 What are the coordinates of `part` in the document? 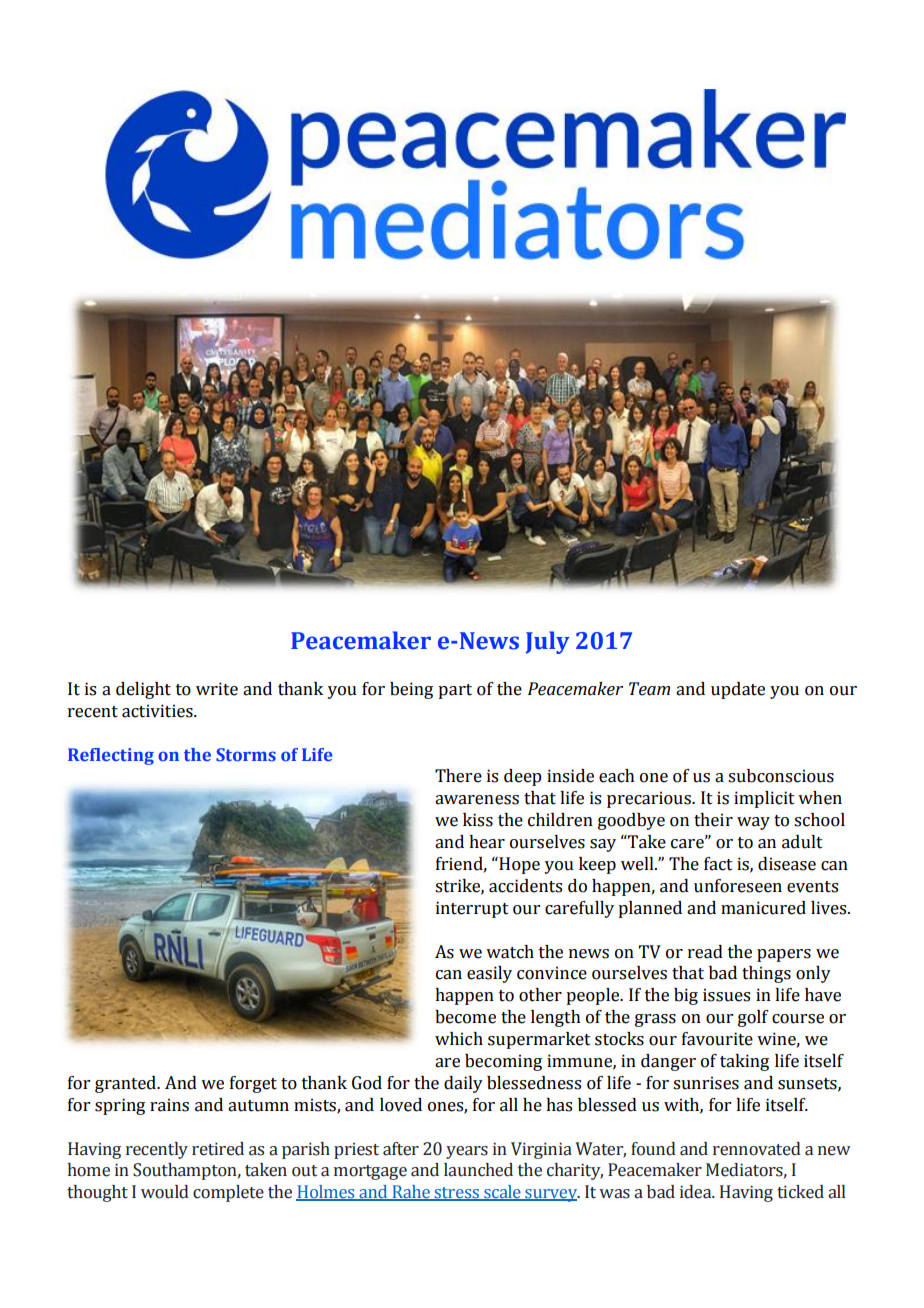 It's located at (455, 691).
